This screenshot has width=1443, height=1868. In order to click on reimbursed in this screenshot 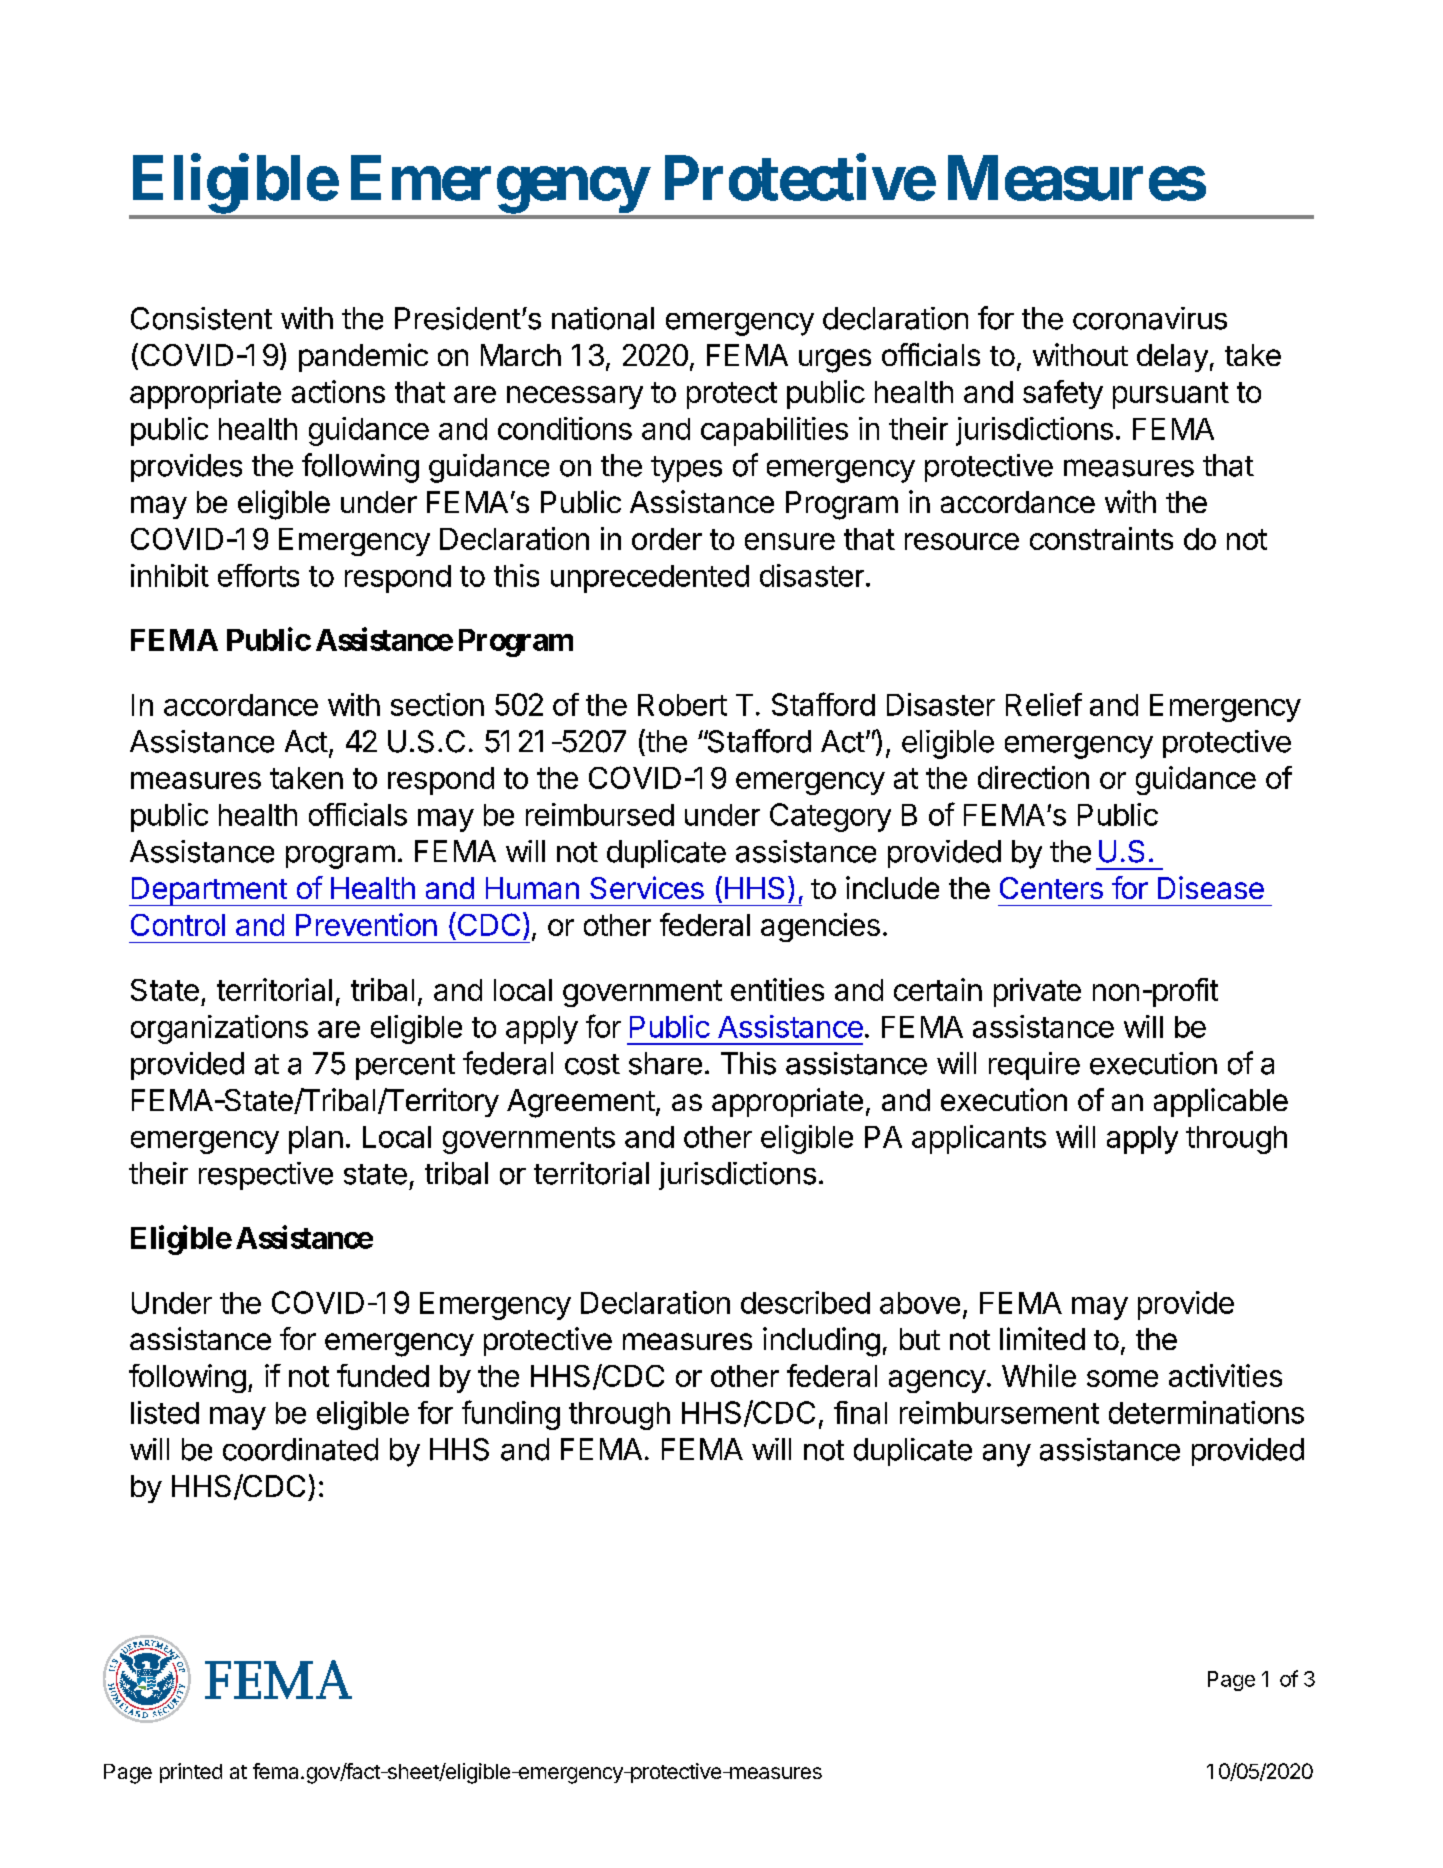, I will do `click(600, 814)`.
